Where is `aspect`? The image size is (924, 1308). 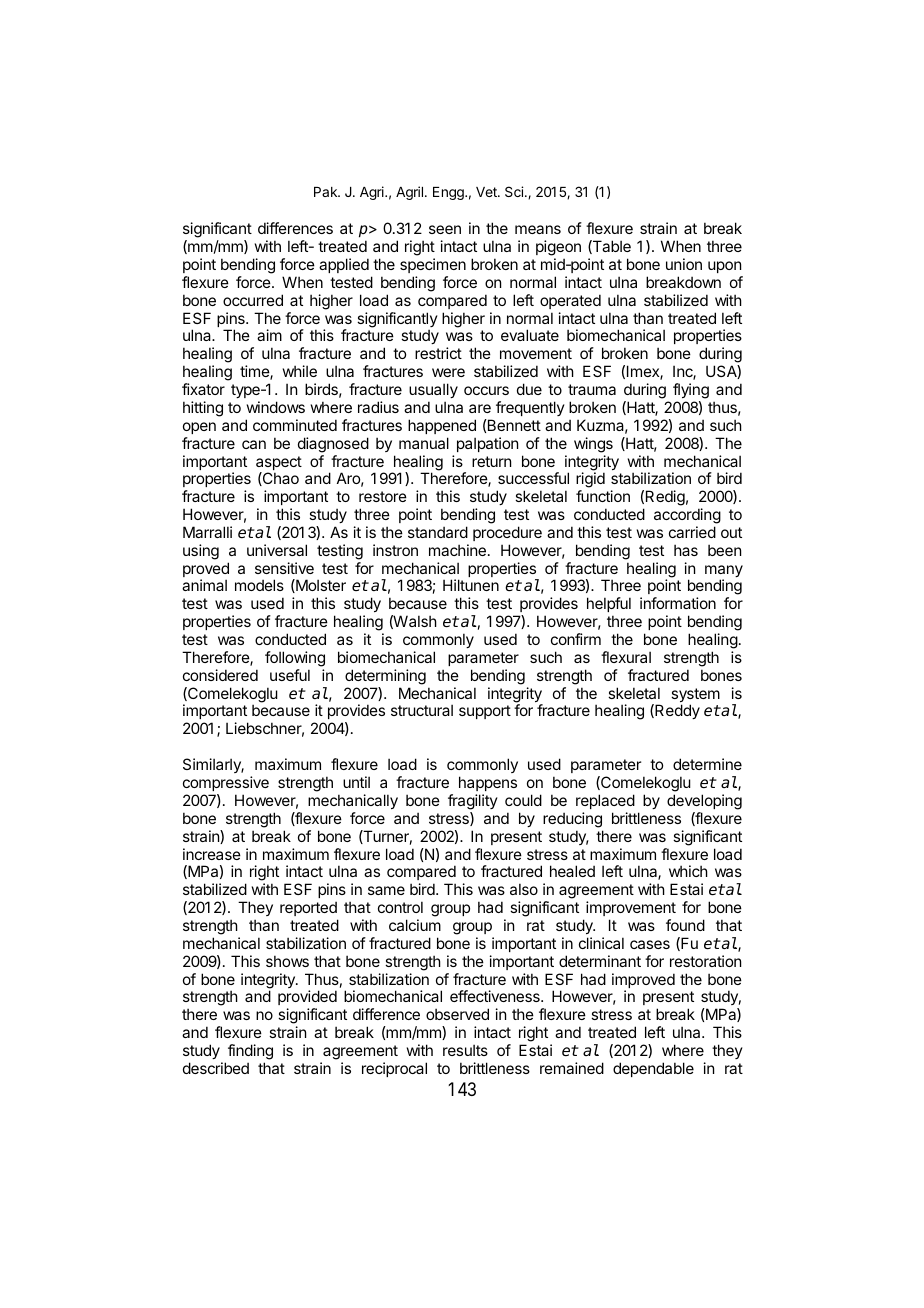
aspect is located at coordinates (279, 464).
